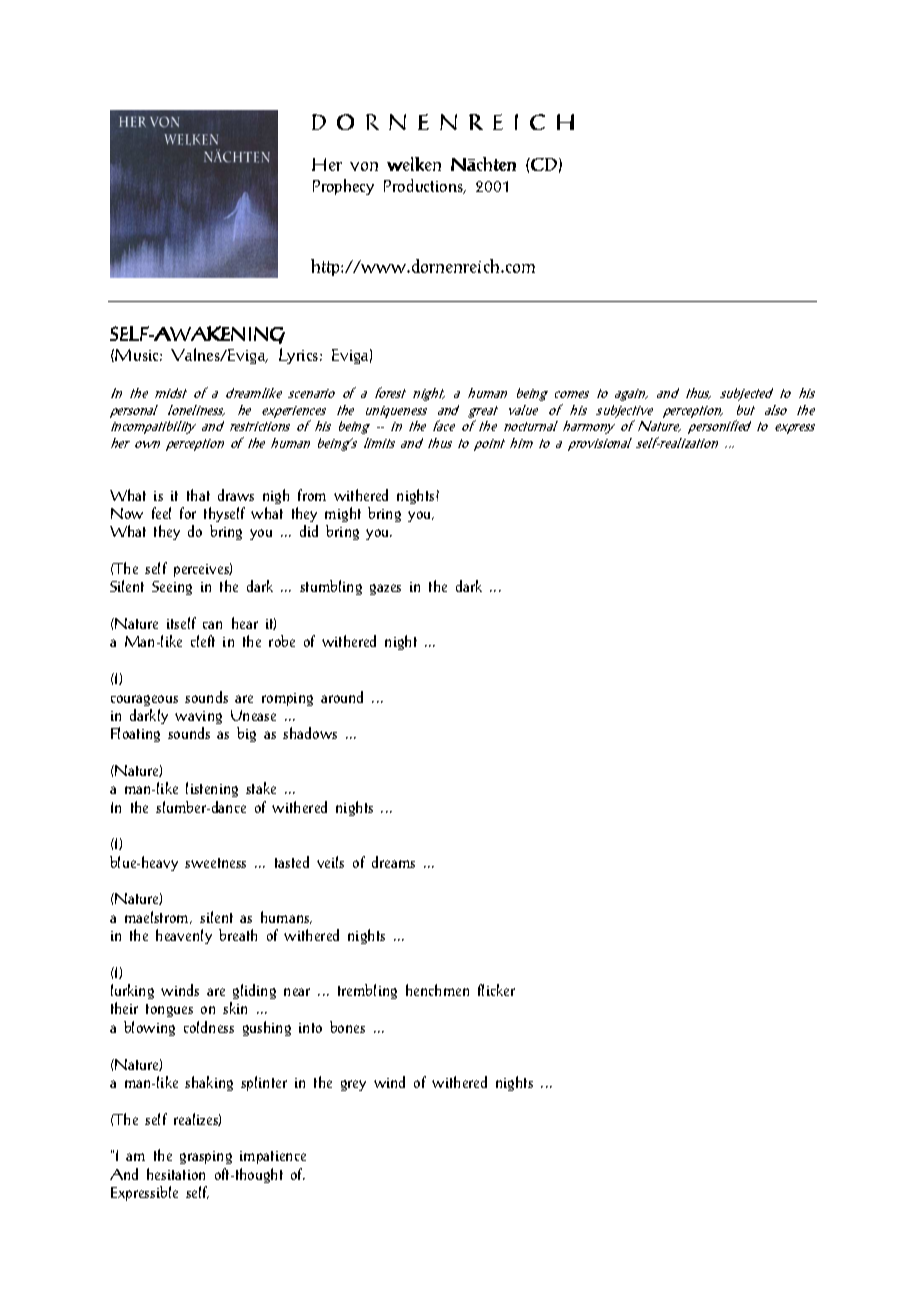 This document has height=1308, width=924. Describe the element at coordinates (176, 1174) in the document. I see `hesitation` at that location.
